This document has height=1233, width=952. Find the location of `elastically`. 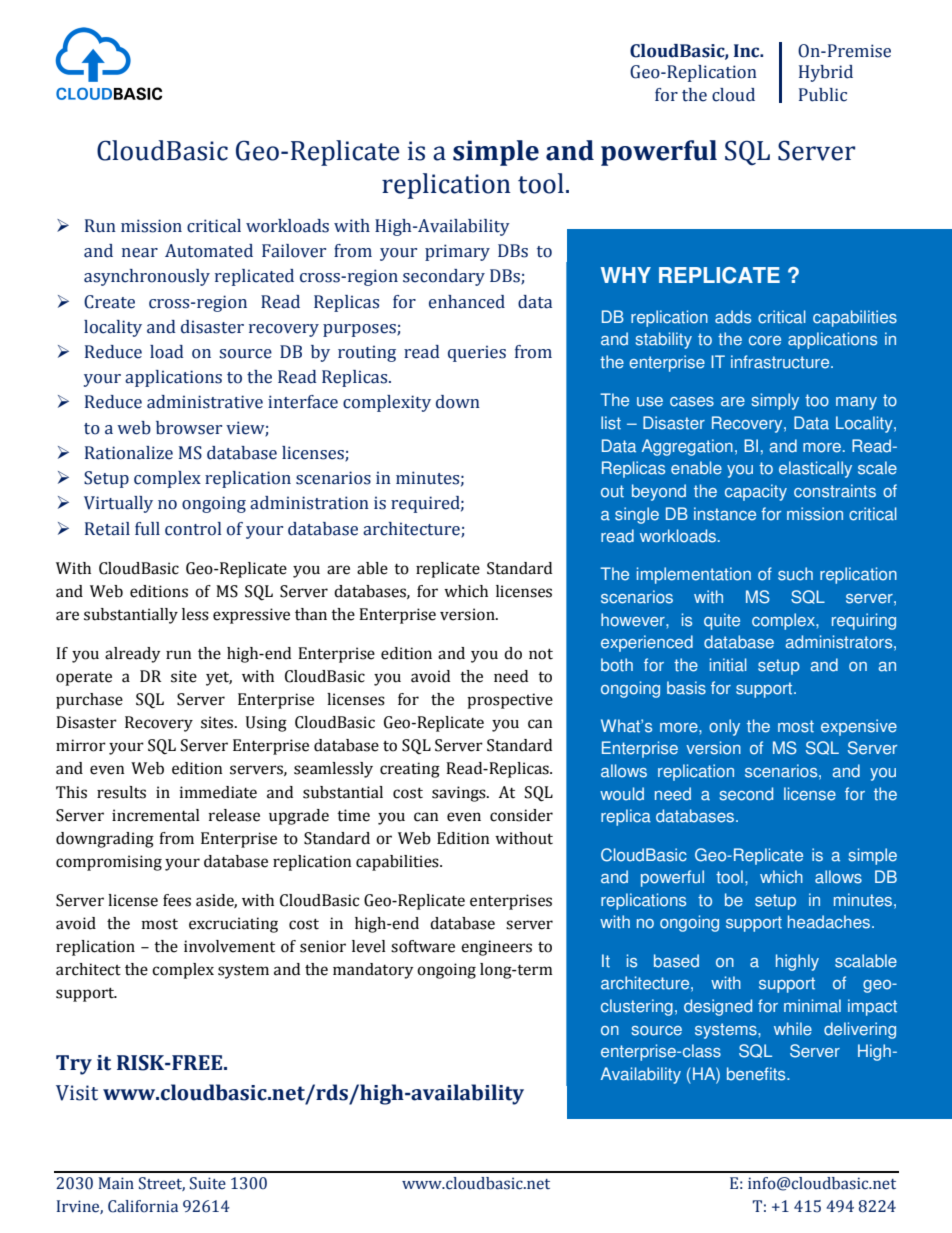

elastically is located at coordinates (815, 469).
